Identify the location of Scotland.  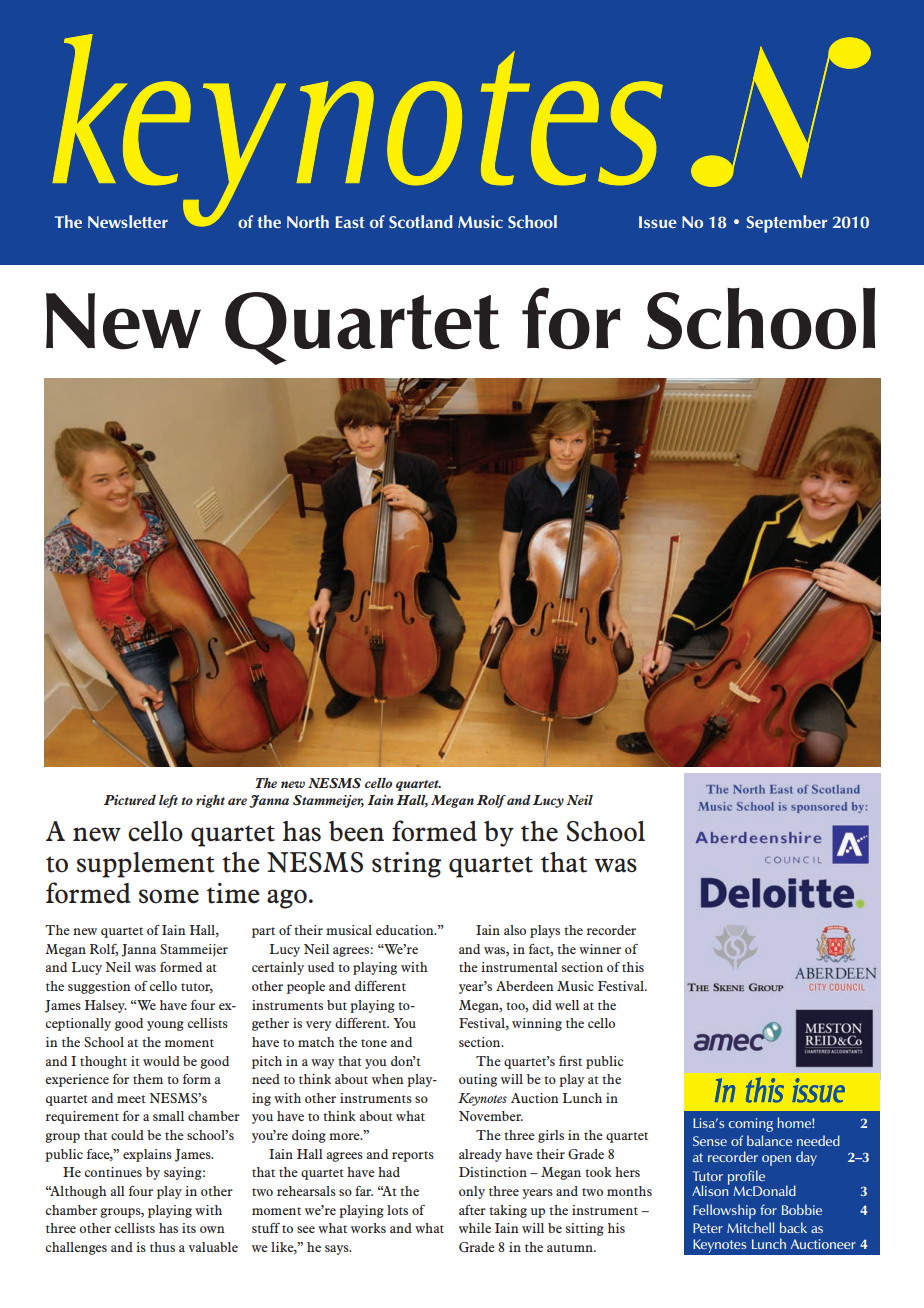
(421, 221).
